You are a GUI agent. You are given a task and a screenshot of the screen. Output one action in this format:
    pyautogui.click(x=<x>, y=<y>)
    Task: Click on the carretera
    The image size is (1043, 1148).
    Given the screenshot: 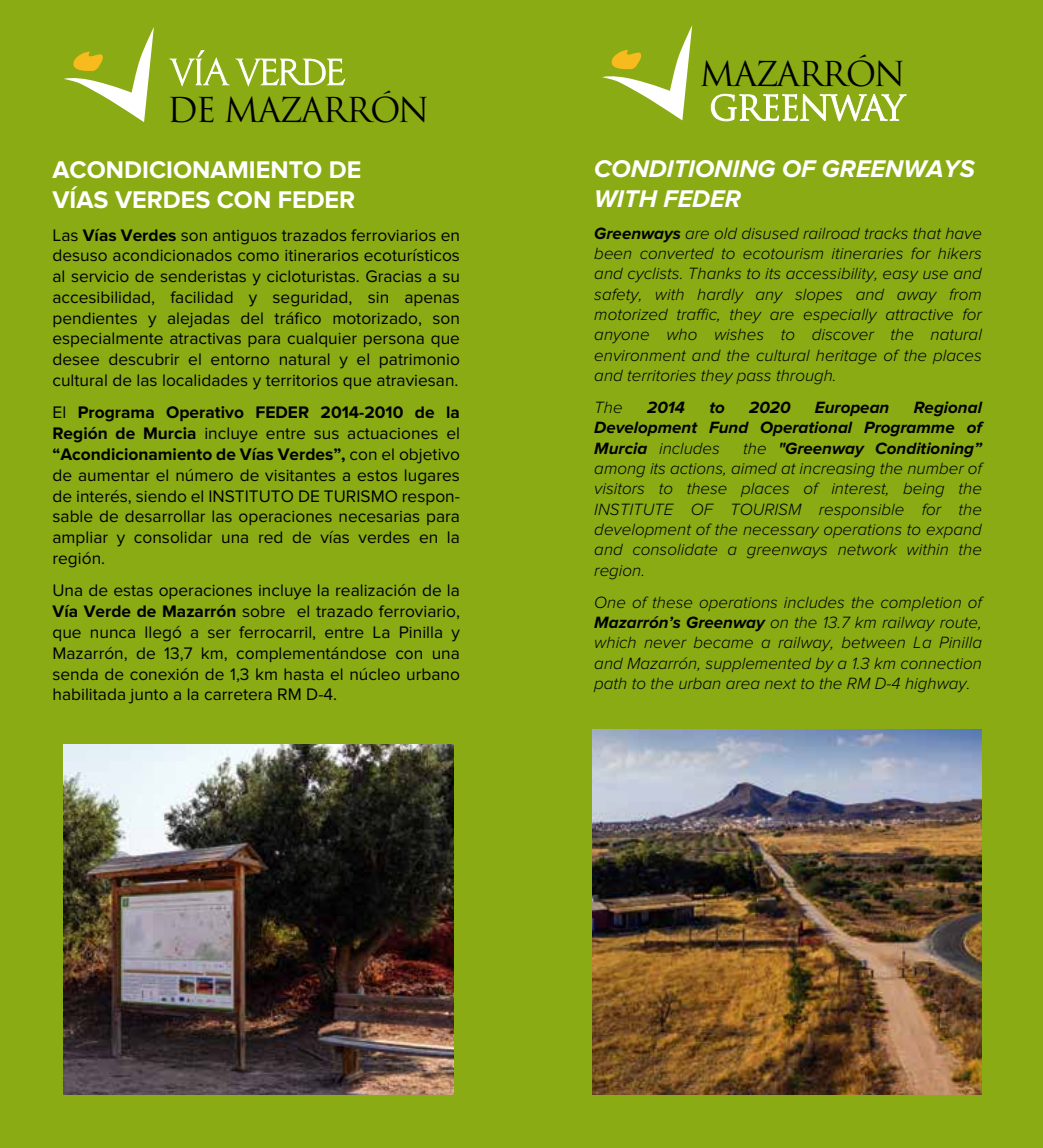 What is the action you would take?
    pyautogui.click(x=238, y=694)
